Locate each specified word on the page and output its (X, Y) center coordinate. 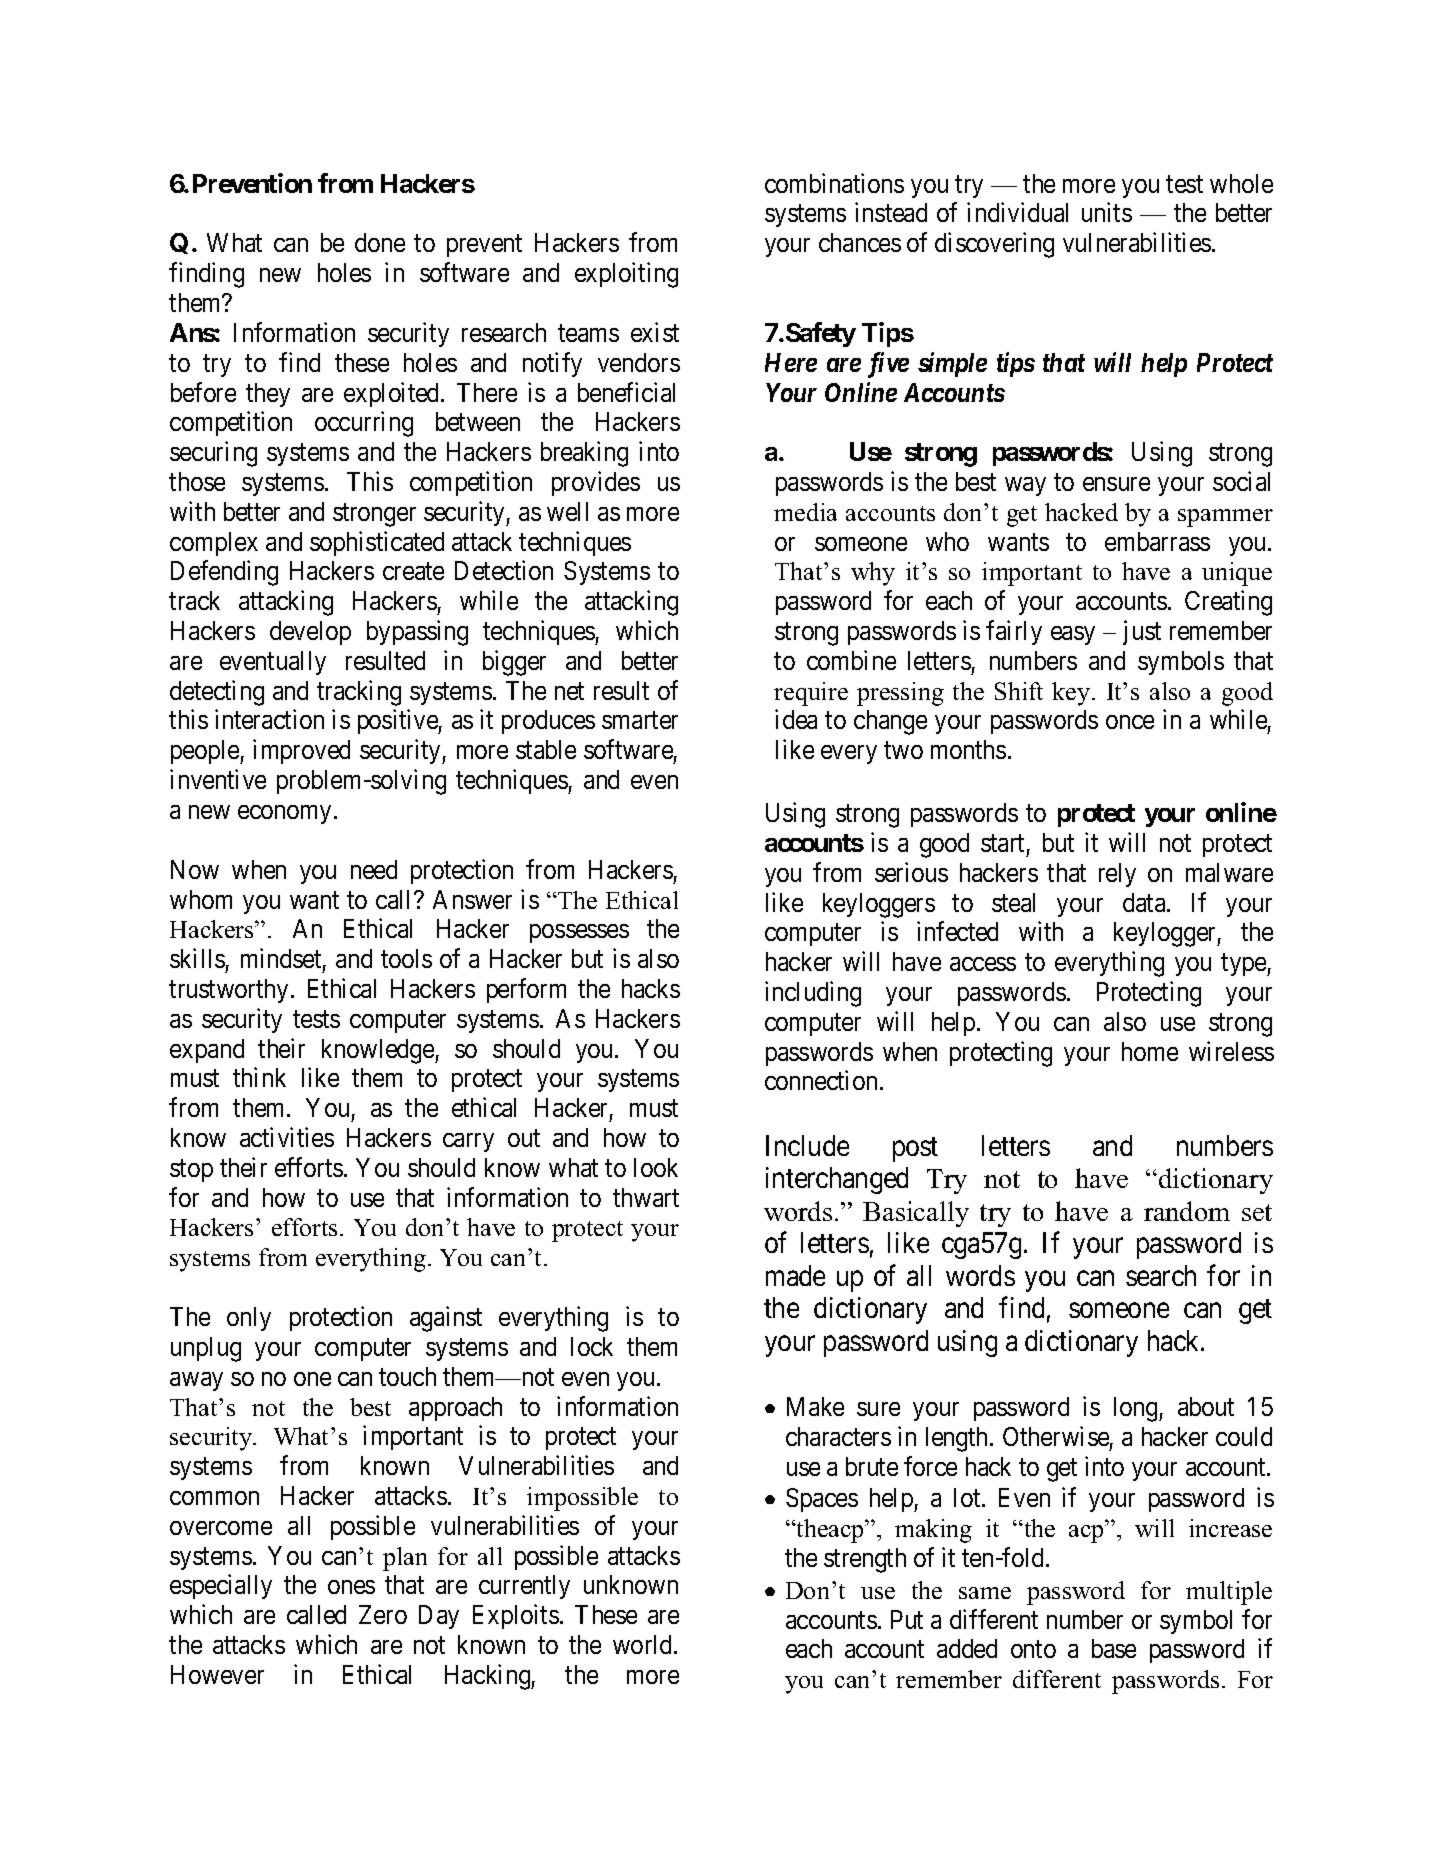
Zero (383, 1614)
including (813, 994)
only (249, 1319)
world (644, 1644)
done (380, 242)
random (1187, 1211)
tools (406, 958)
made (795, 1275)
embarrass (1157, 541)
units (1107, 212)
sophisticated (377, 543)
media (805, 512)
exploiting (626, 275)
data (1145, 902)
